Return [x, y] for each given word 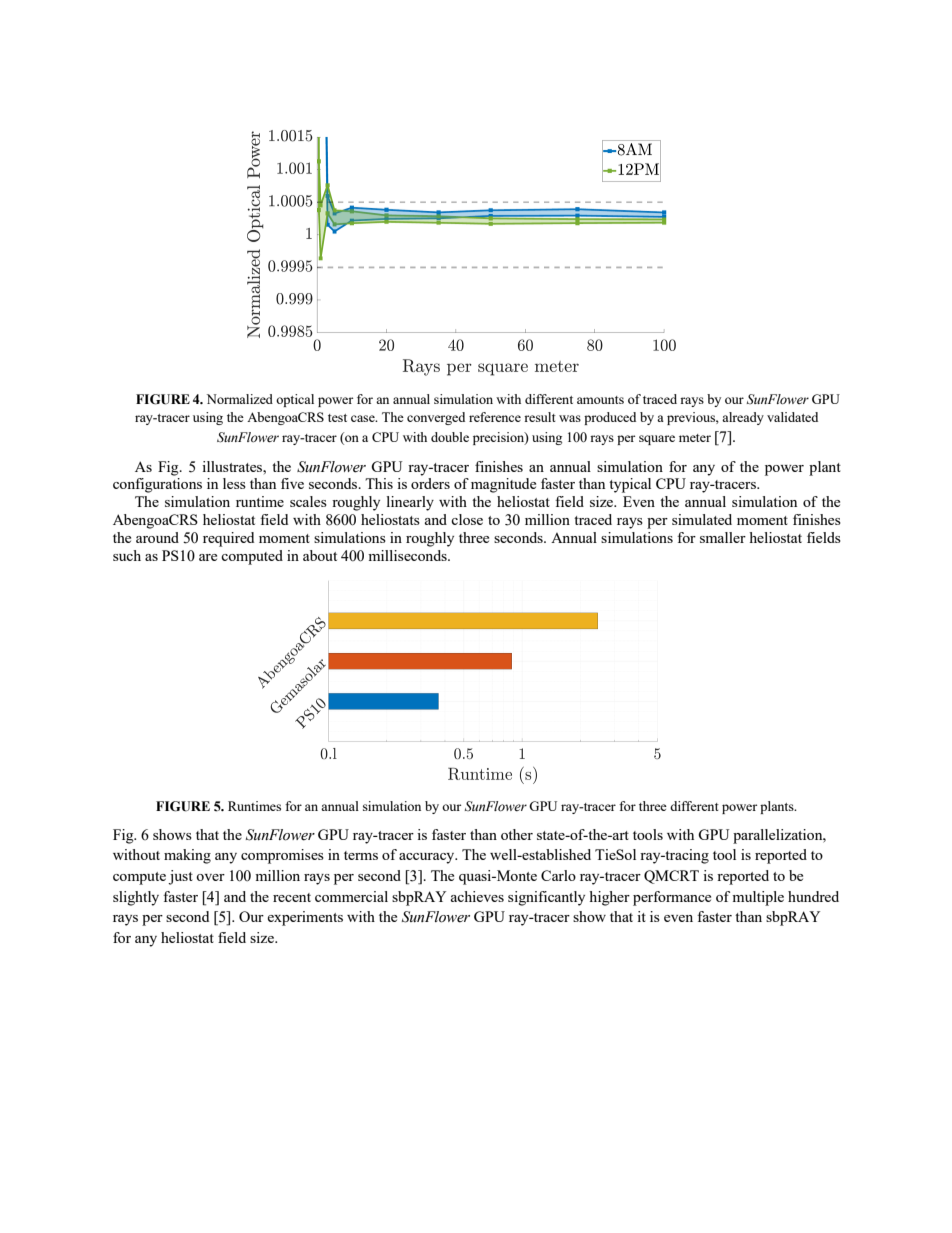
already [743, 418]
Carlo [558, 875]
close [467, 519]
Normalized [240, 399]
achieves [477, 896]
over [210, 877]
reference [495, 417]
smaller [723, 537]
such [127, 555]
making [187, 856]
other [517, 834]
